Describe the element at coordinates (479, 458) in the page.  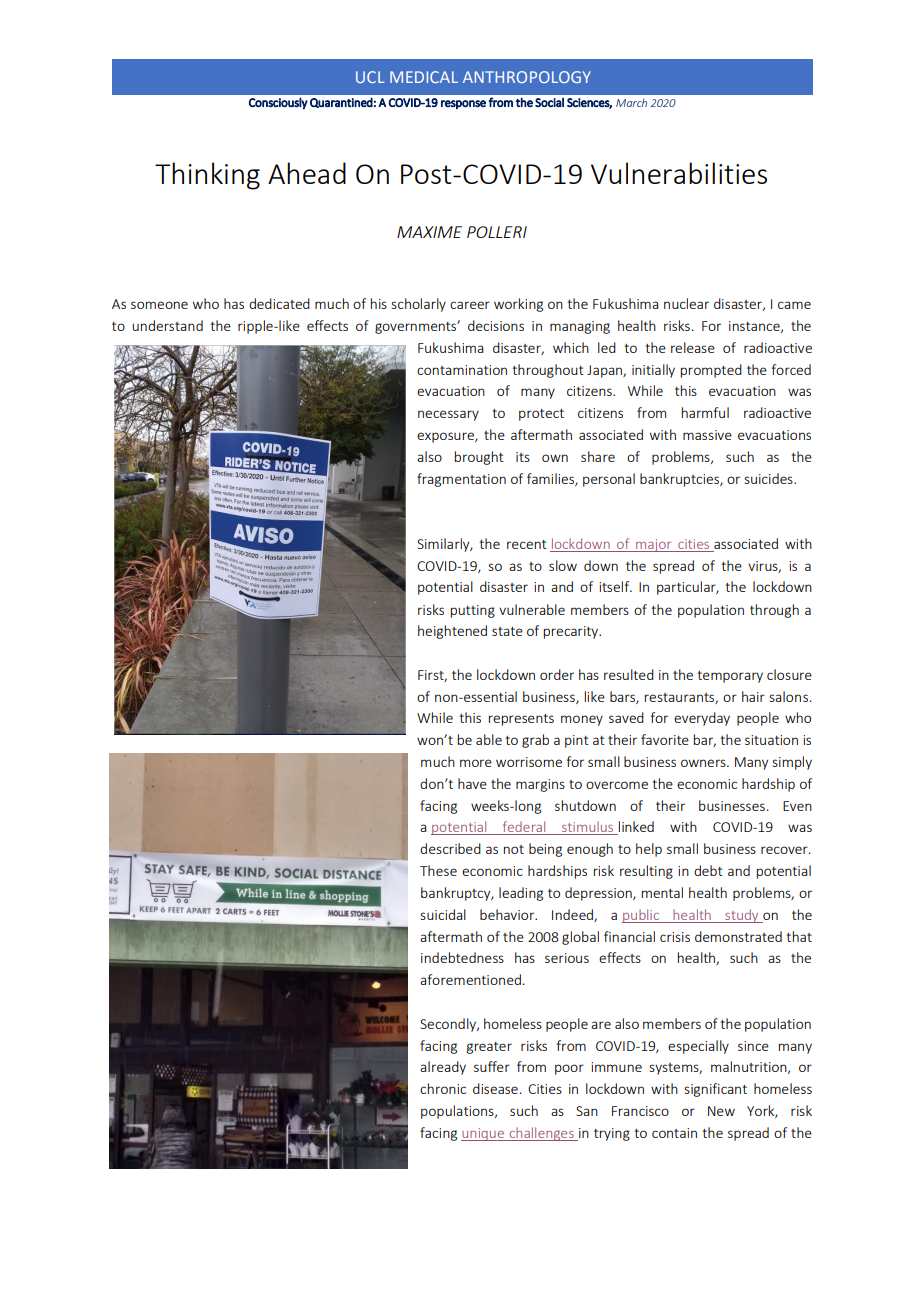
I see `brought` at that location.
